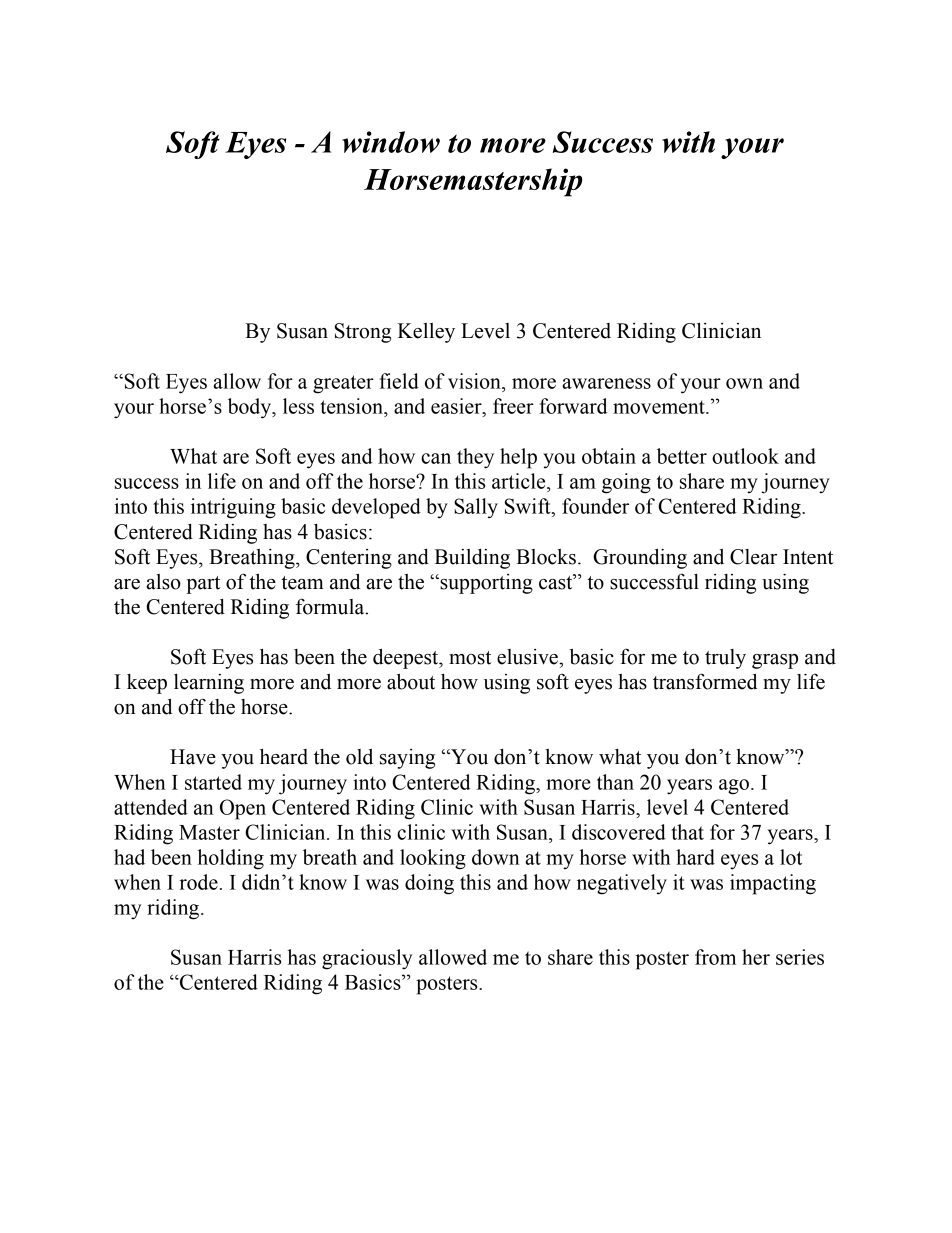 Image resolution: width=952 pixels, height=1233 pixels. Describe the element at coordinates (472, 559) in the screenshot. I see `Building` at that location.
